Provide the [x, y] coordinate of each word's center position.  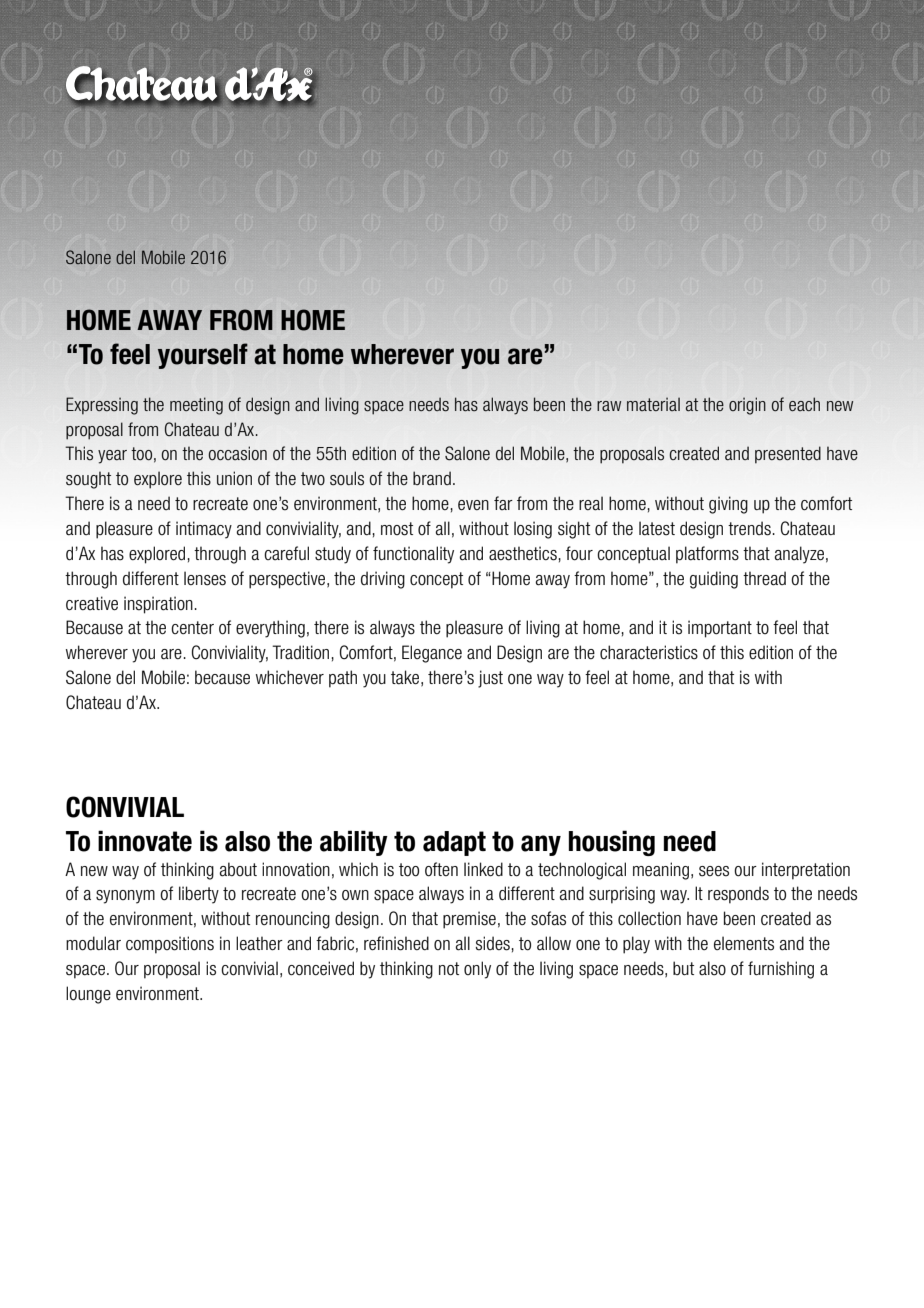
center [192, 627]
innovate [145, 841]
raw [609, 406]
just [490, 679]
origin [747, 406]
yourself [203, 356]
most [397, 529]
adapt [454, 843]
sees [714, 871]
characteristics [649, 652]
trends [749, 528]
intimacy [204, 530]
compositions [170, 945]
